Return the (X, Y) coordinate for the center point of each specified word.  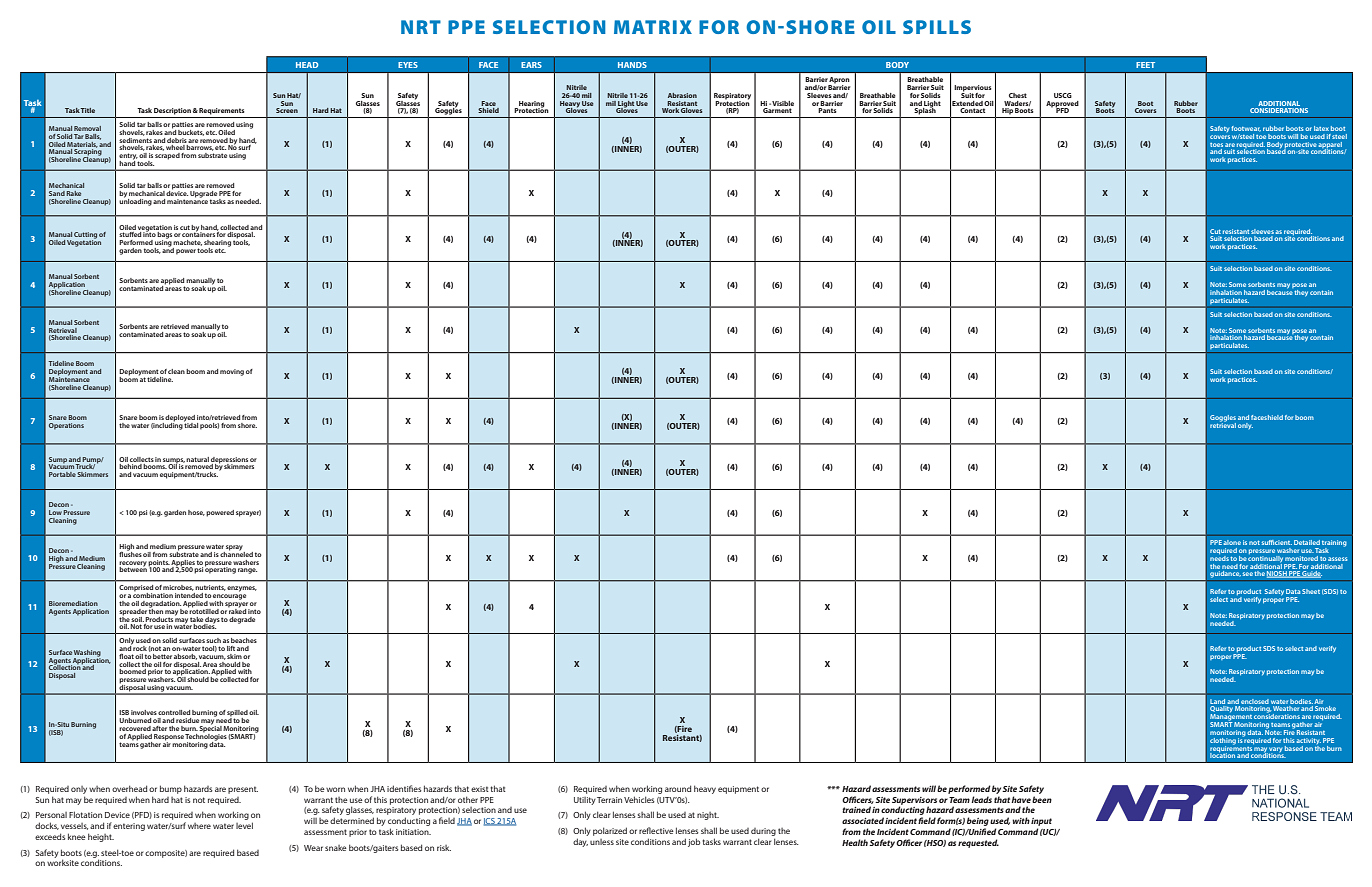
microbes (178, 588)
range (247, 571)
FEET (1145, 65)
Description (172, 111)
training (1334, 544)
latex (1321, 128)
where (199, 826)
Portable (62, 474)
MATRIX (653, 27)
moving (232, 372)
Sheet (1311, 591)
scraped (167, 156)
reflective (656, 830)
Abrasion (682, 95)
